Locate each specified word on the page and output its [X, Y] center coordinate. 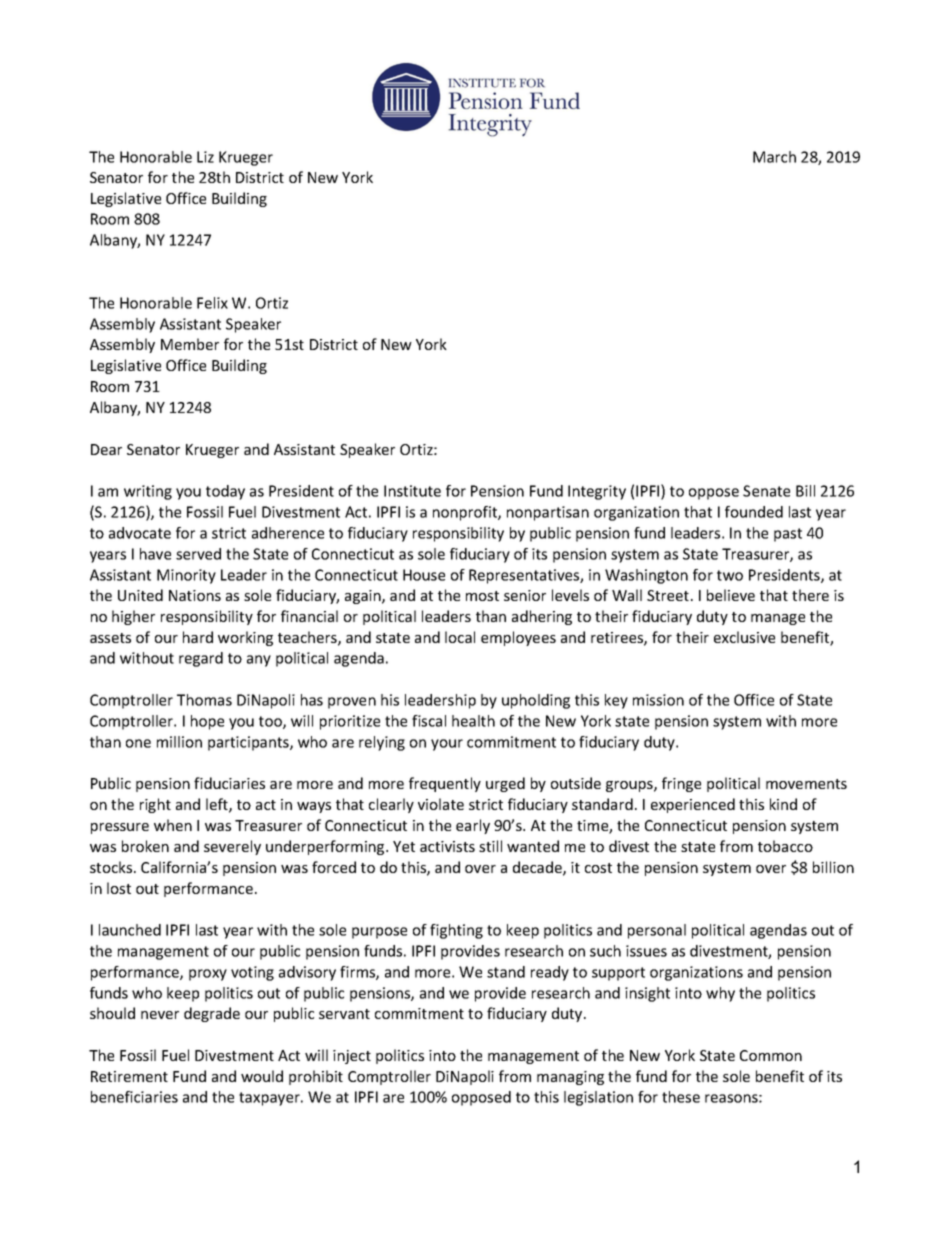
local [460, 637]
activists [447, 846]
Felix [212, 303]
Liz [205, 157]
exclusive [744, 637]
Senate [766, 491]
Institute [412, 491]
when [173, 825]
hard [198, 637]
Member [190, 344]
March [774, 157]
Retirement [129, 1076]
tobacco [785, 846]
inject [352, 1057]
